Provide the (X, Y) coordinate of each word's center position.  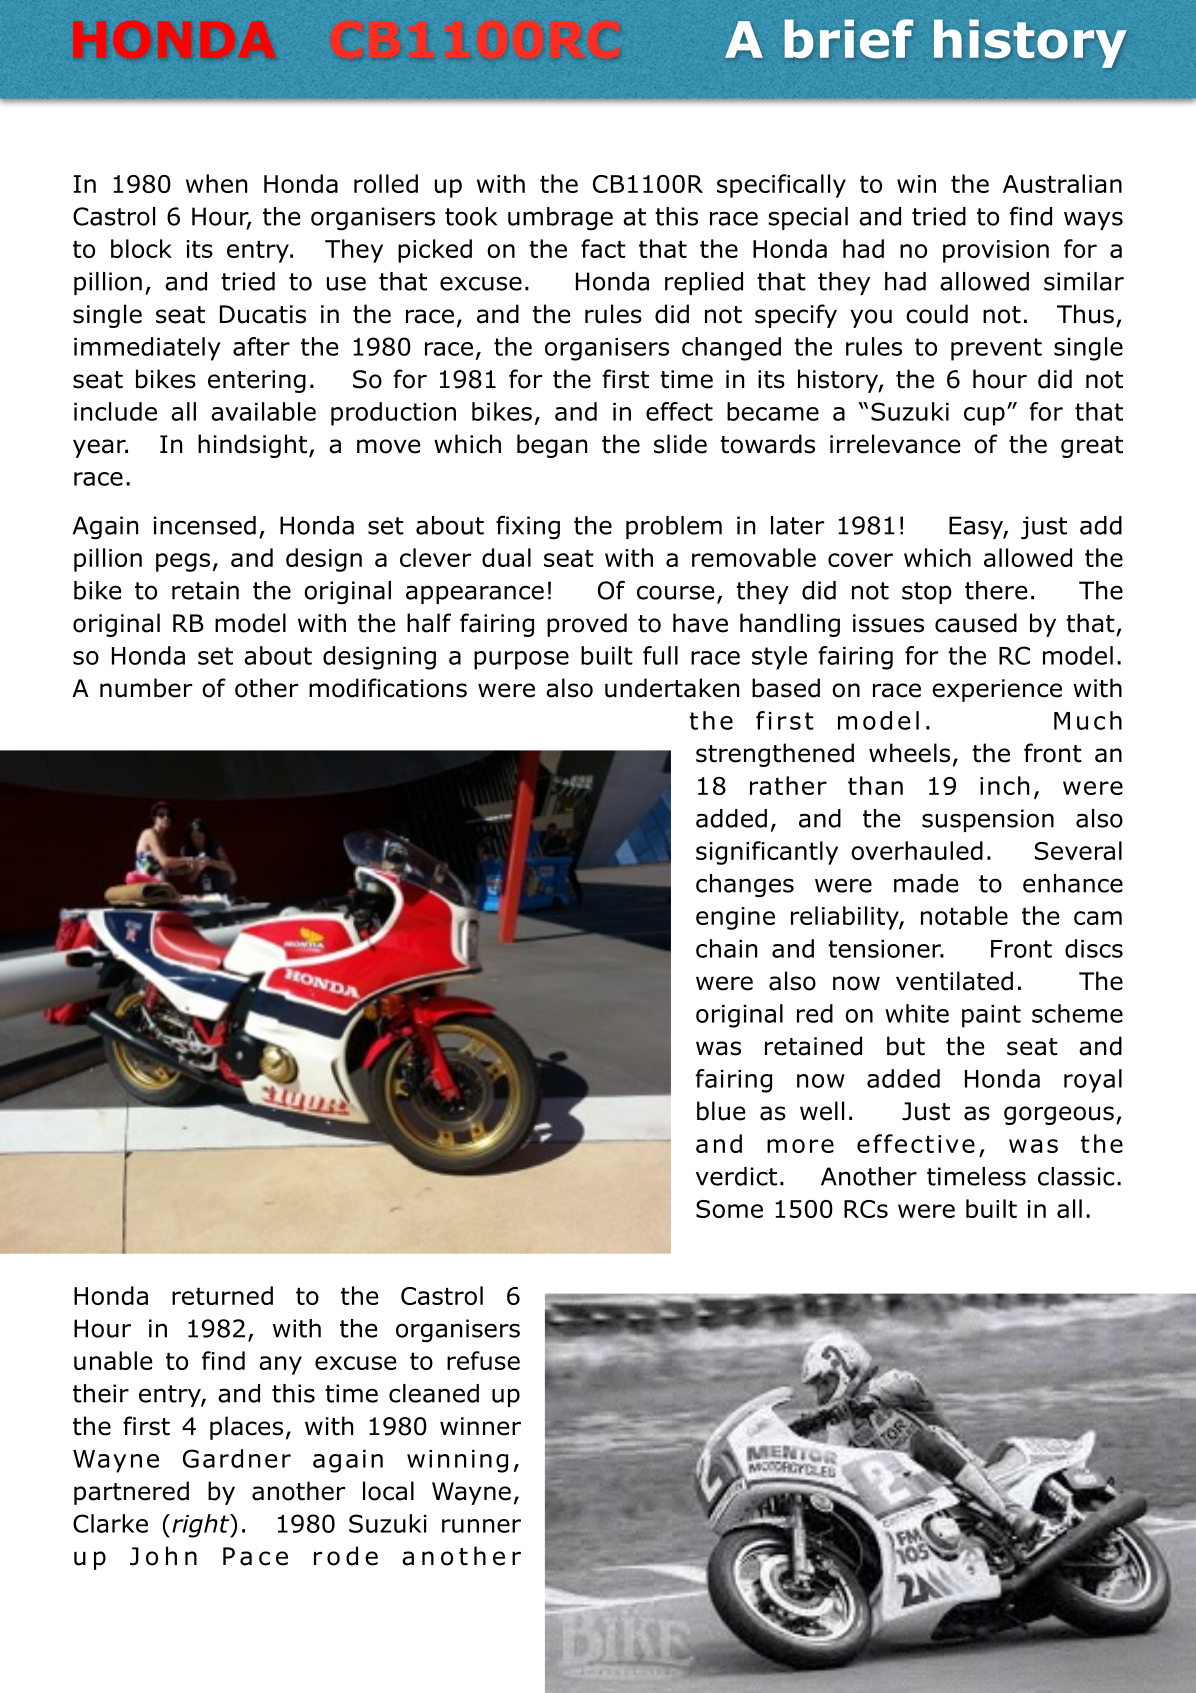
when (216, 183)
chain (726, 948)
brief (849, 39)
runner (481, 1526)
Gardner (237, 1458)
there (996, 590)
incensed (205, 525)
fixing (528, 528)
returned (222, 1295)
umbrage (560, 219)
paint (991, 1016)
